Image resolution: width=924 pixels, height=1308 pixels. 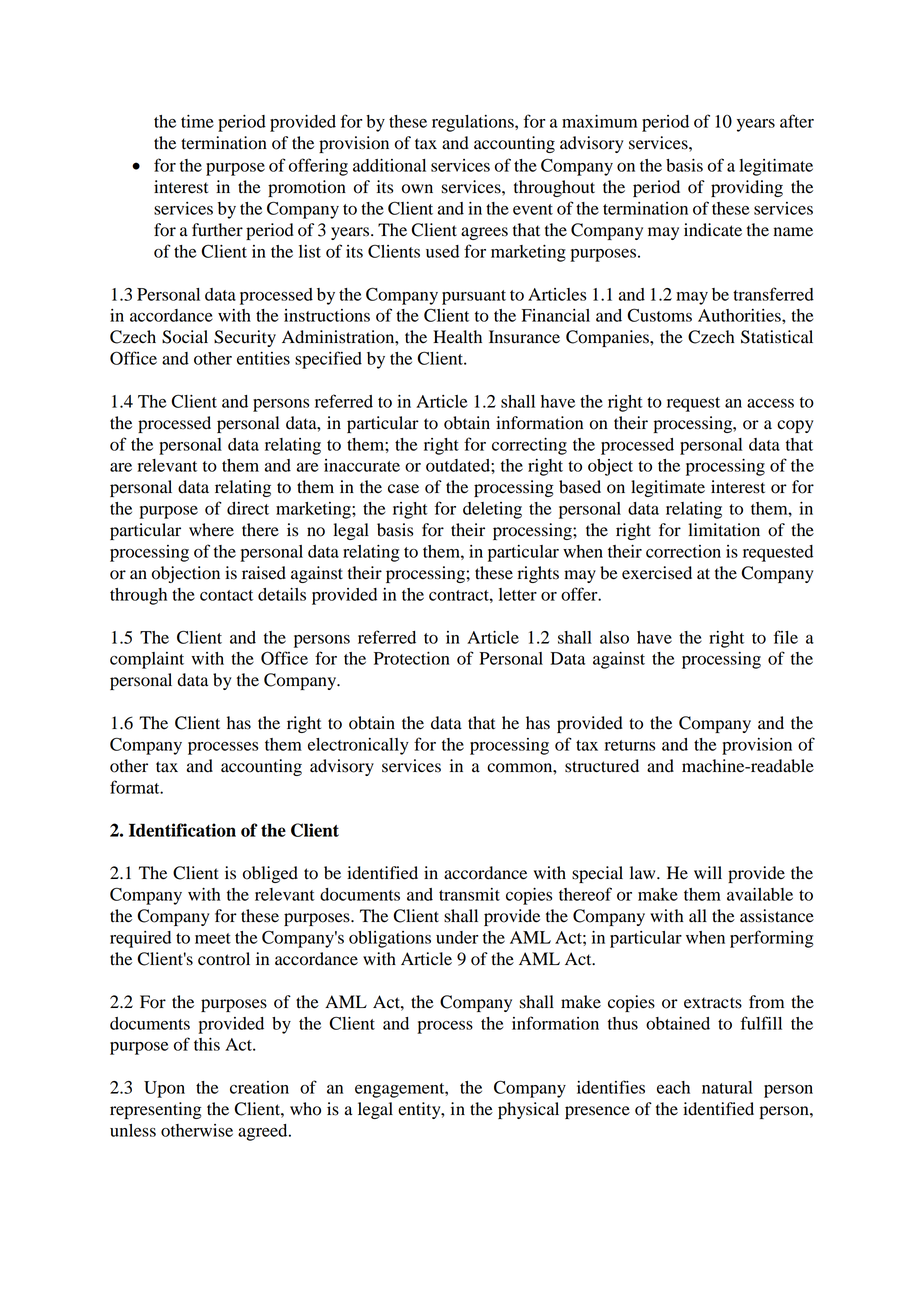 I want to click on Social, so click(x=185, y=337).
